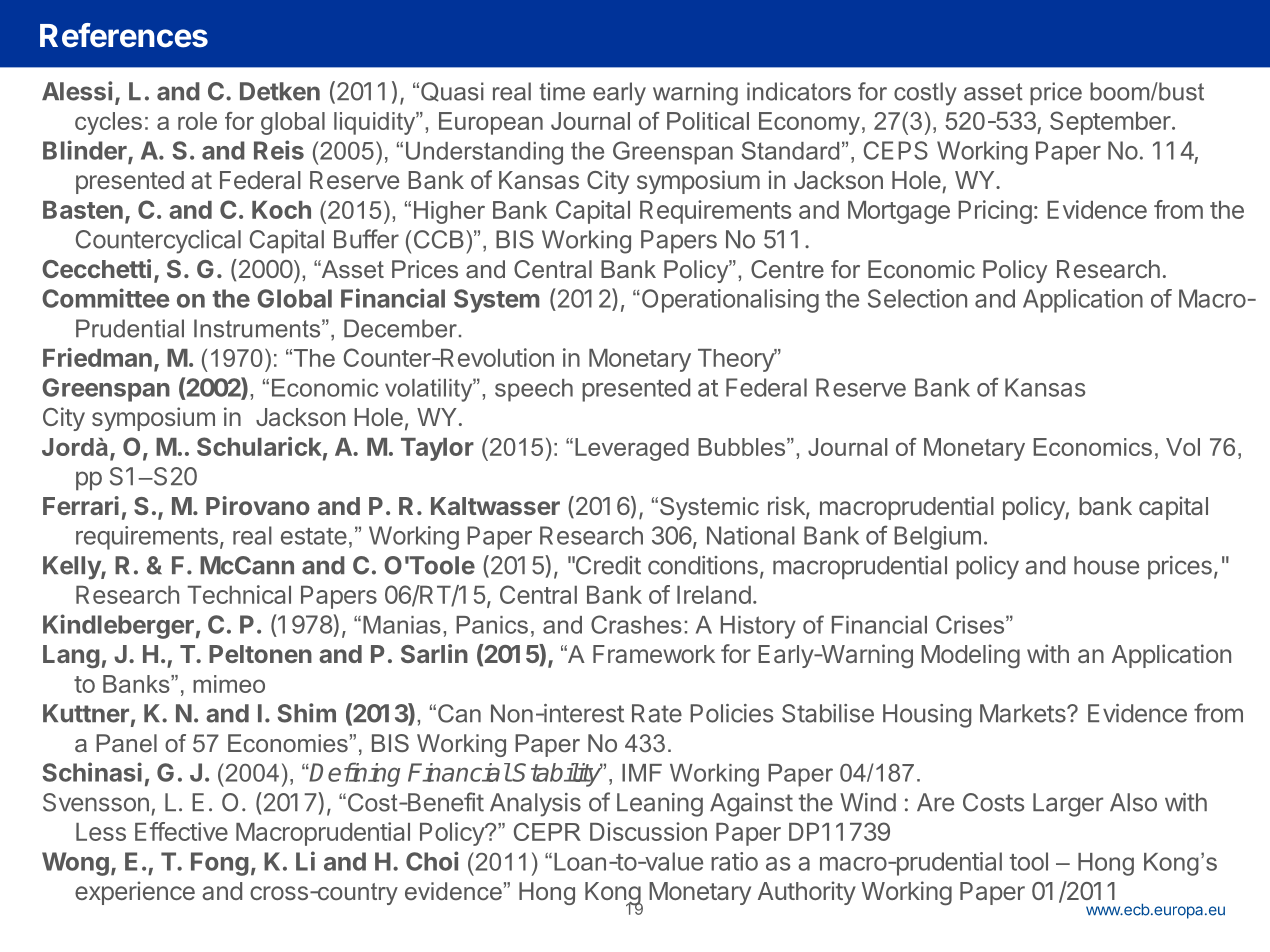 This image has height=952, width=1270. I want to click on September, so click(1110, 123).
